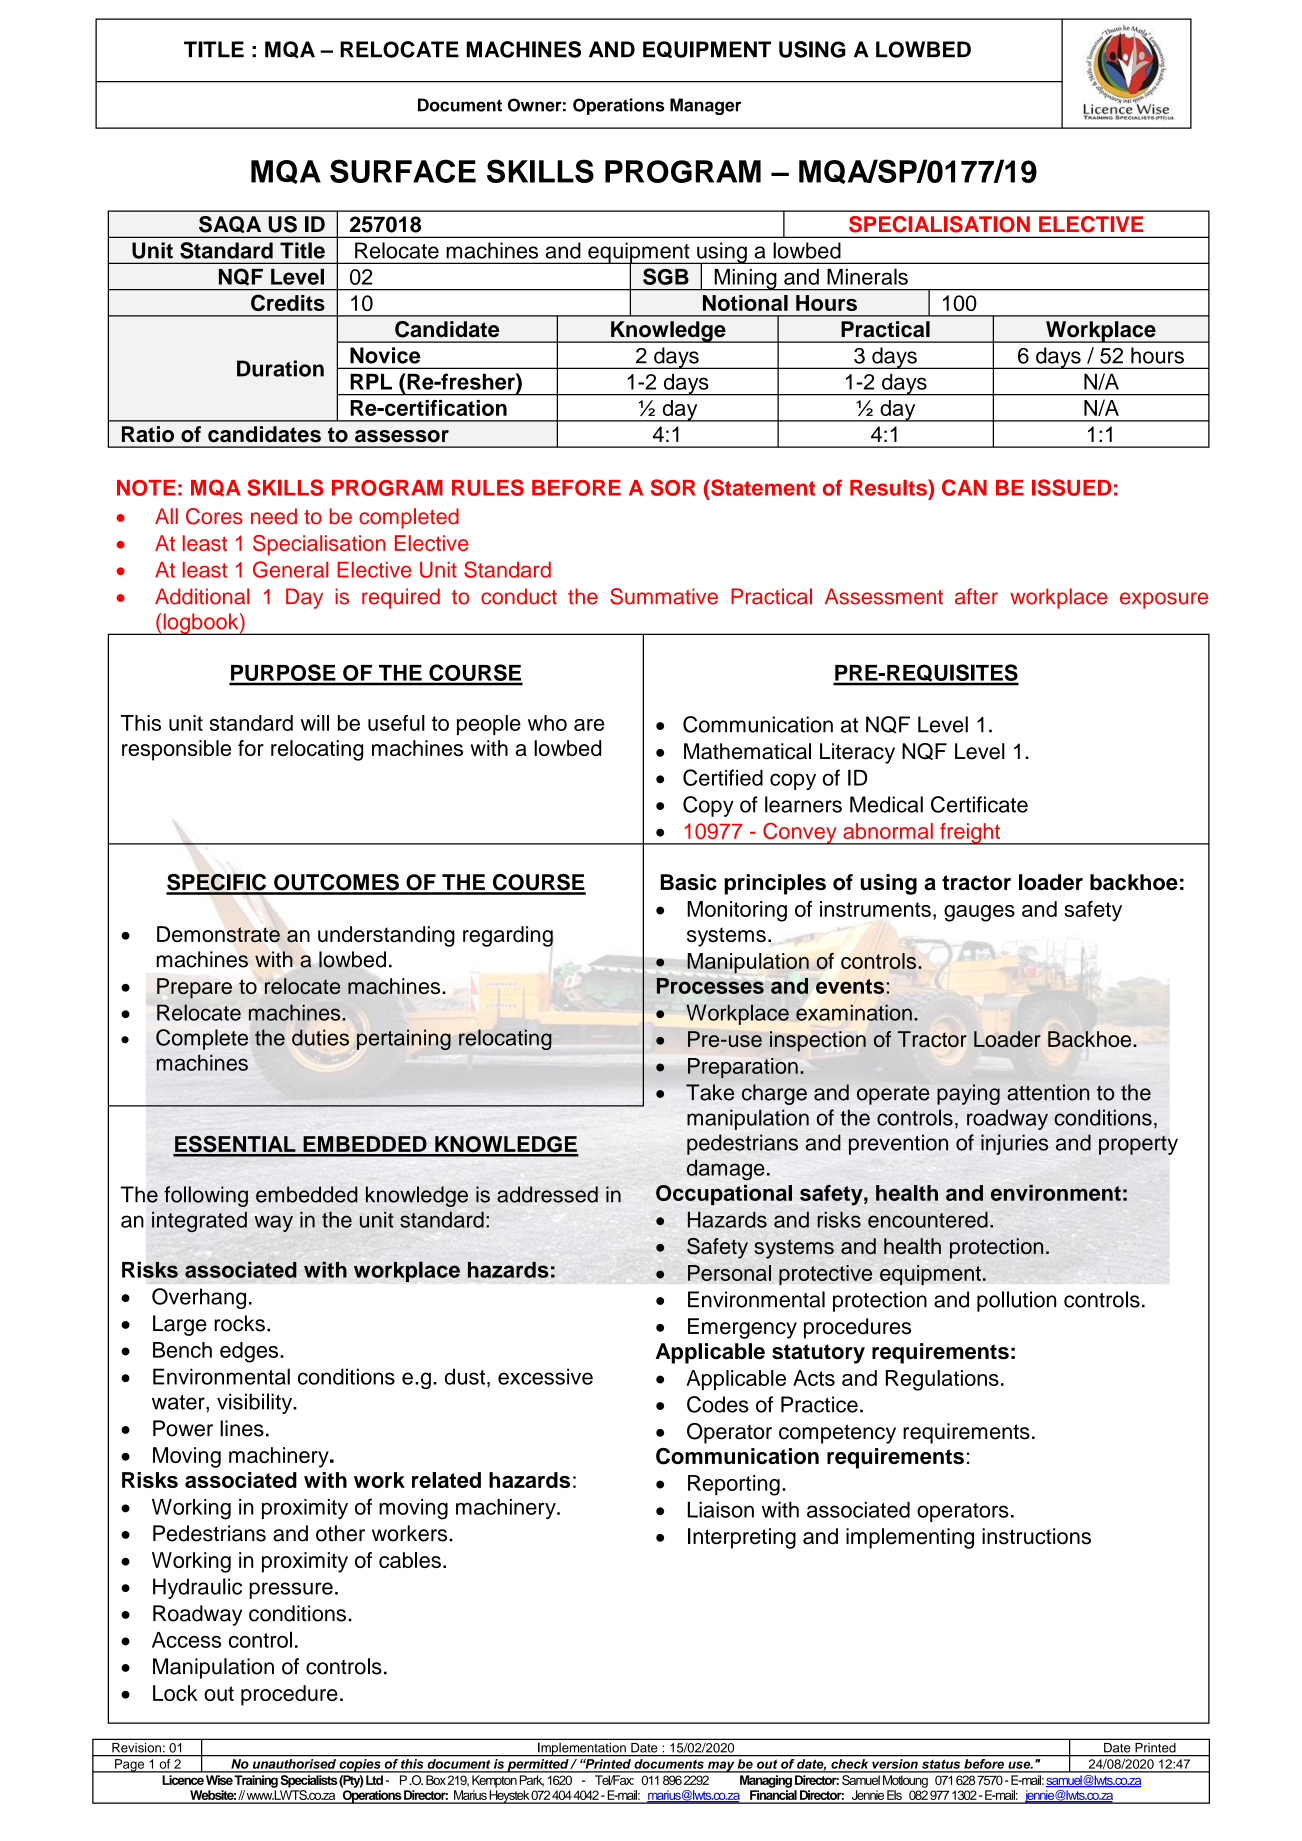 This document has height=1841, width=1302. What do you see at coordinates (979, 913) in the document?
I see `gauges` at bounding box center [979, 913].
